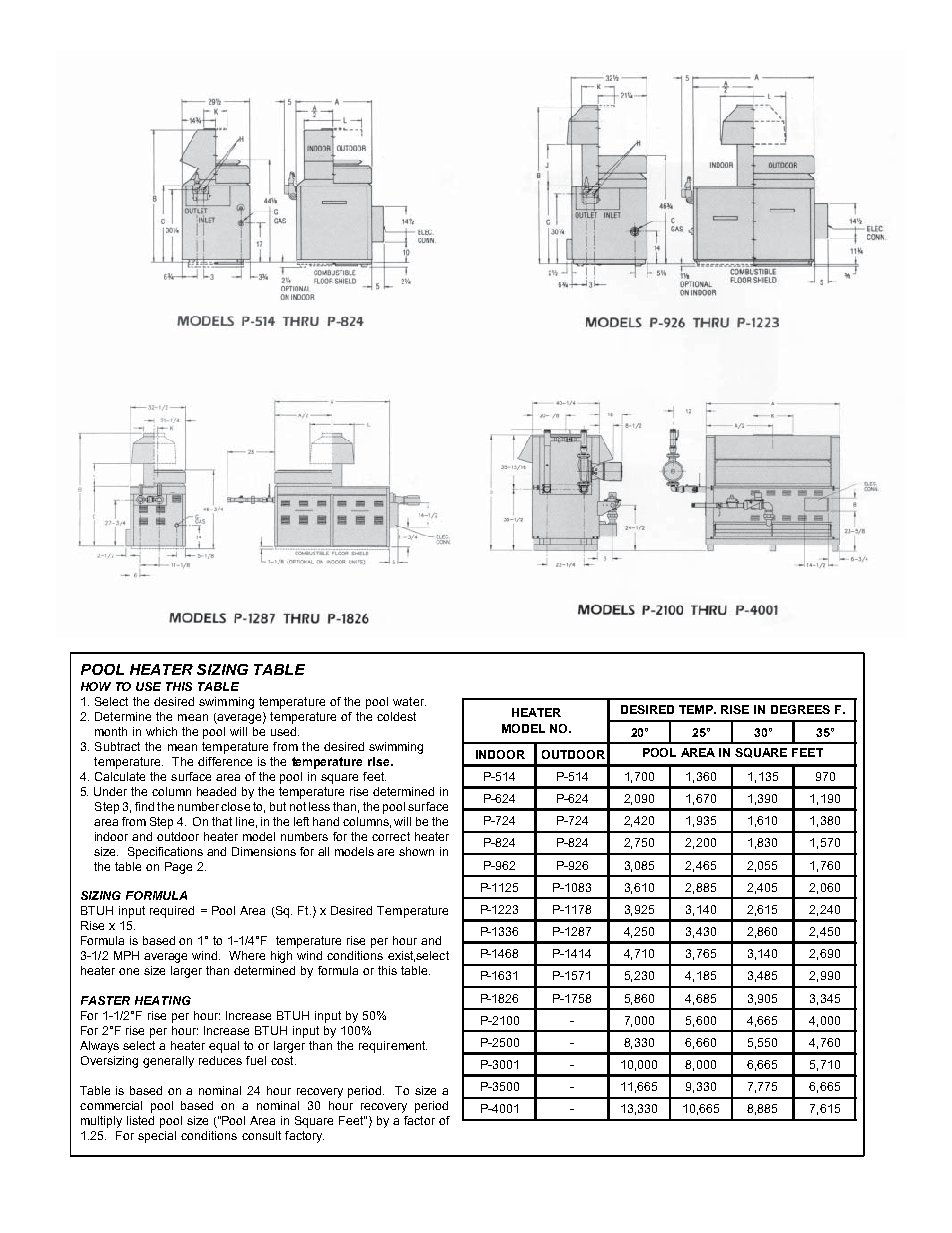 This screenshot has width=952, height=1233. I want to click on requirement, so click(393, 1047).
